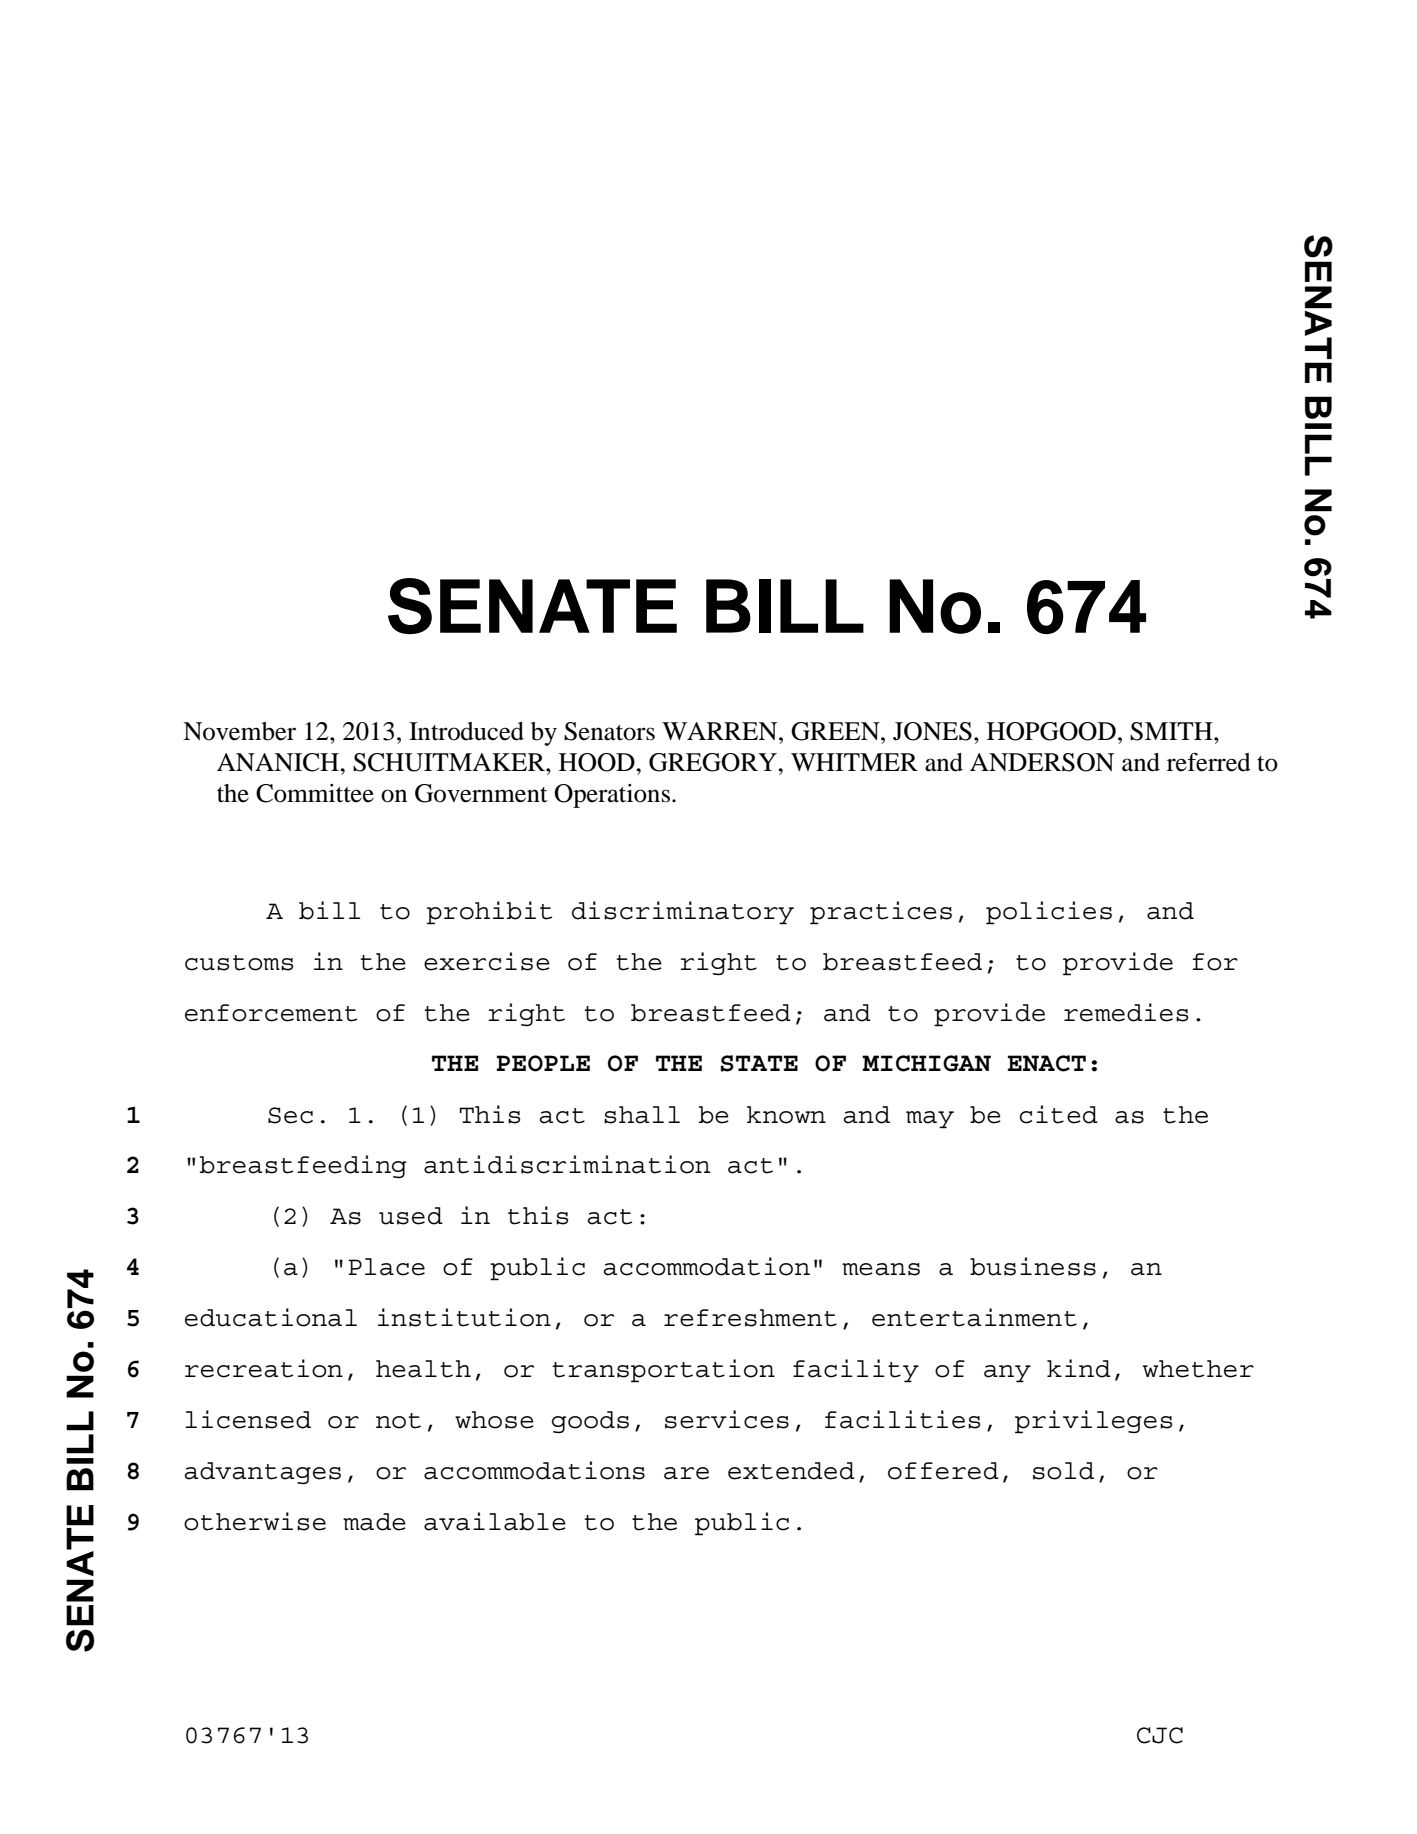 The width and height of the image is (1417, 1834). I want to click on entertainment, so click(974, 1317).
